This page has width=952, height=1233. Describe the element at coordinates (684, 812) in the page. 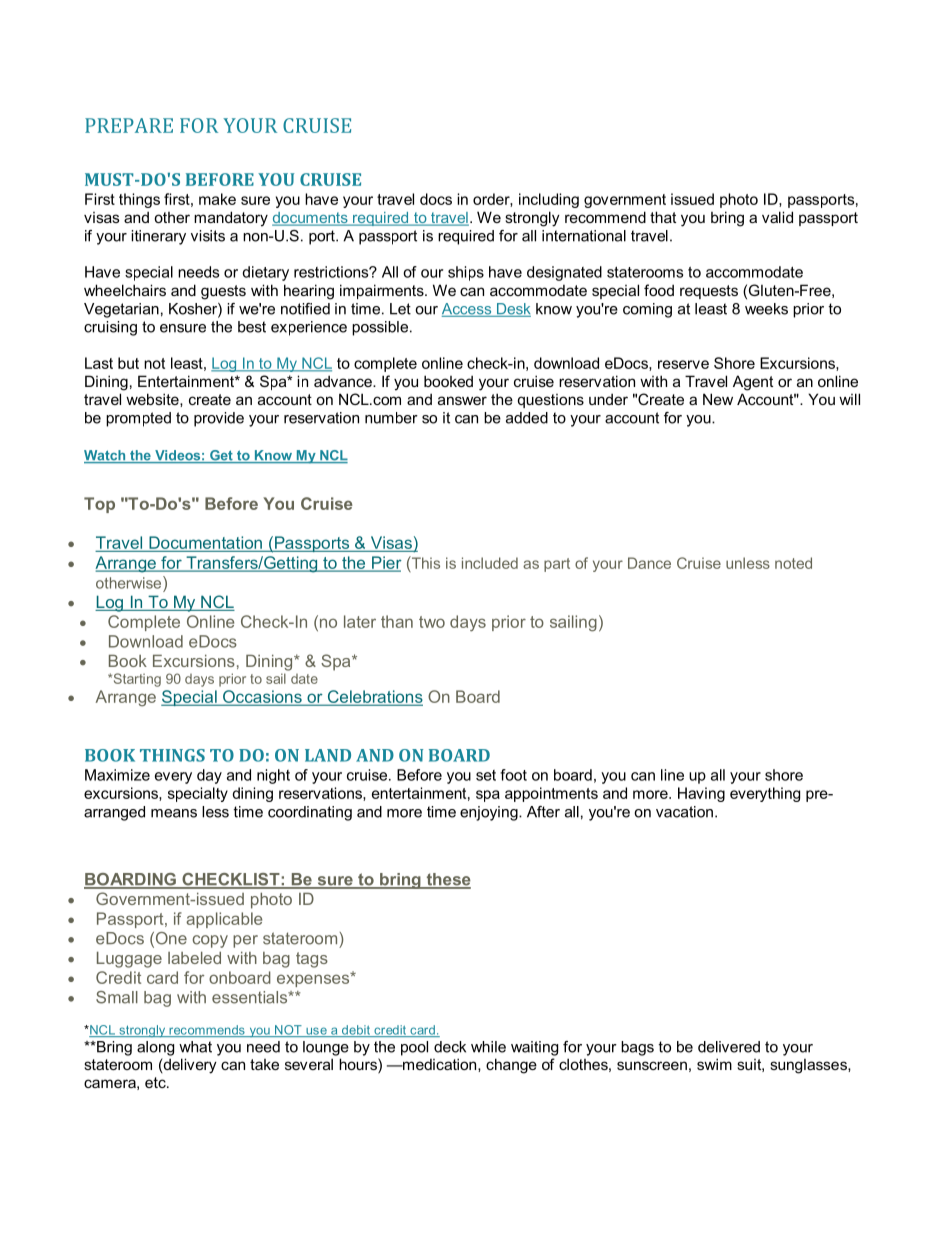

I see `vacation` at that location.
